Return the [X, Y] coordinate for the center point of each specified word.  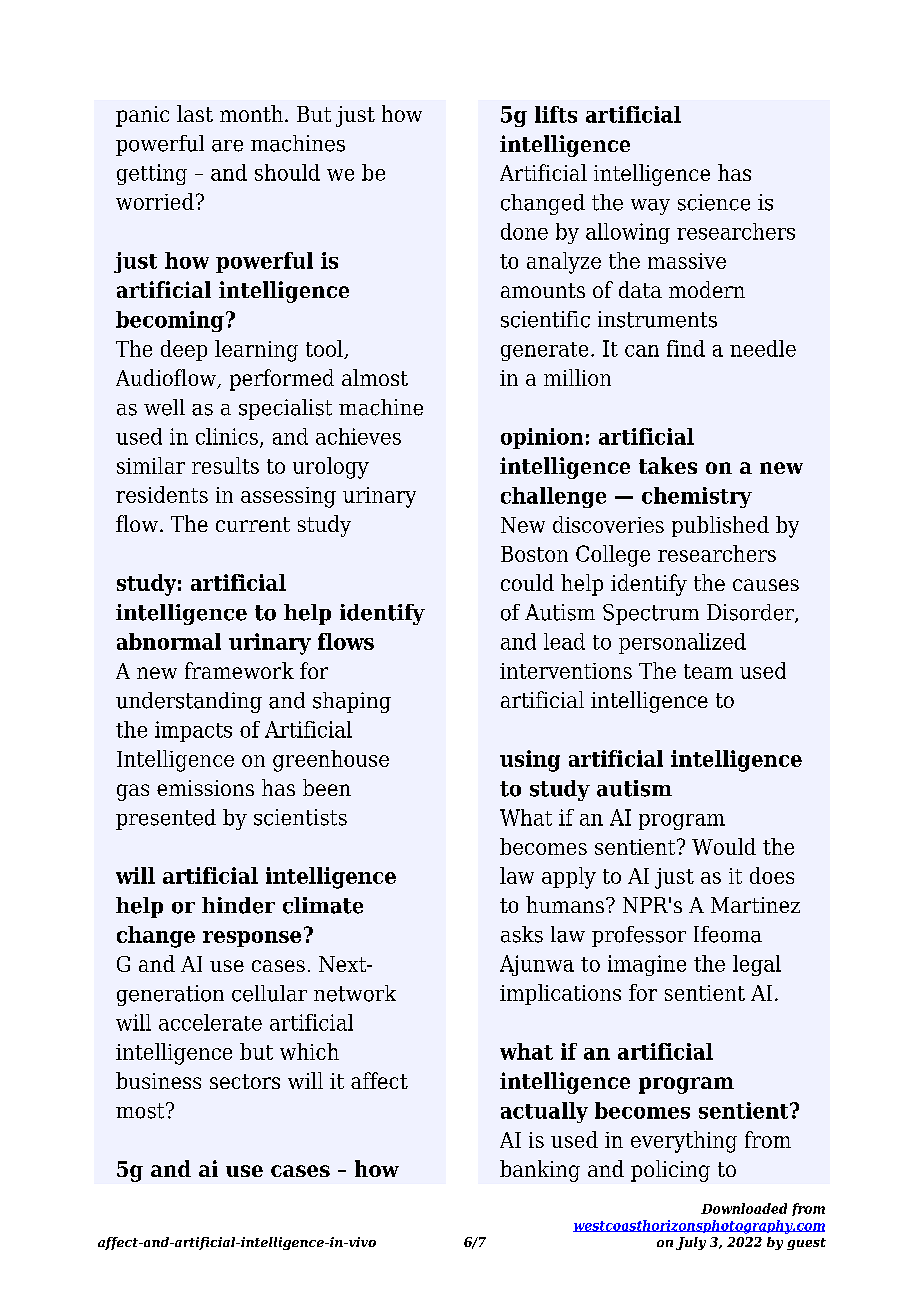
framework [239, 670]
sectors [245, 1081]
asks [522, 934]
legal [757, 965]
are [227, 146]
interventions [566, 671]
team [708, 671]
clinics [227, 436]
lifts [556, 114]
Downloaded [744, 1208]
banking [540, 1171]
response [252, 939]
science [714, 202]
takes [668, 465]
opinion [542, 438]
